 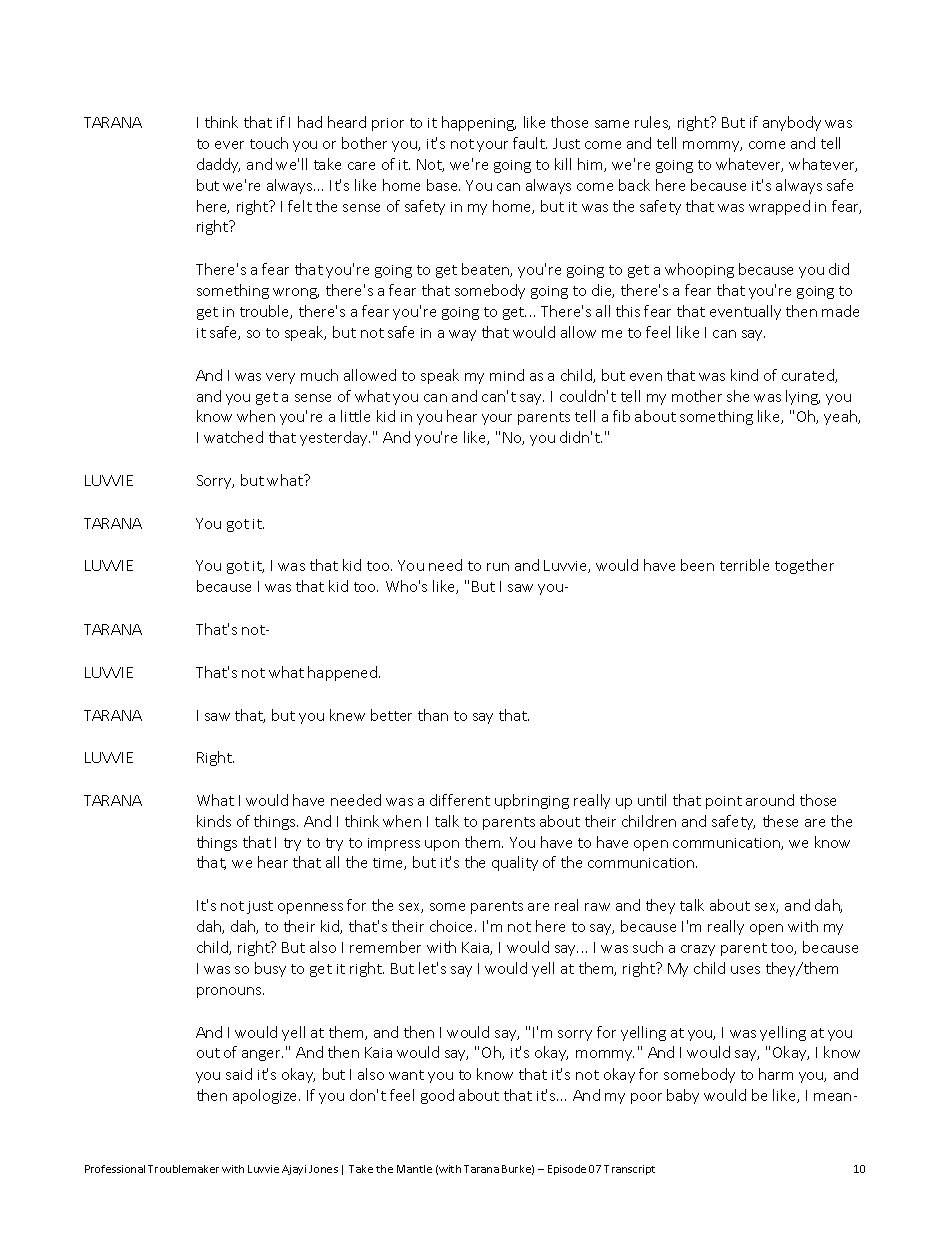 What do you see at coordinates (479, 123) in the document?
I see `happening` at bounding box center [479, 123].
